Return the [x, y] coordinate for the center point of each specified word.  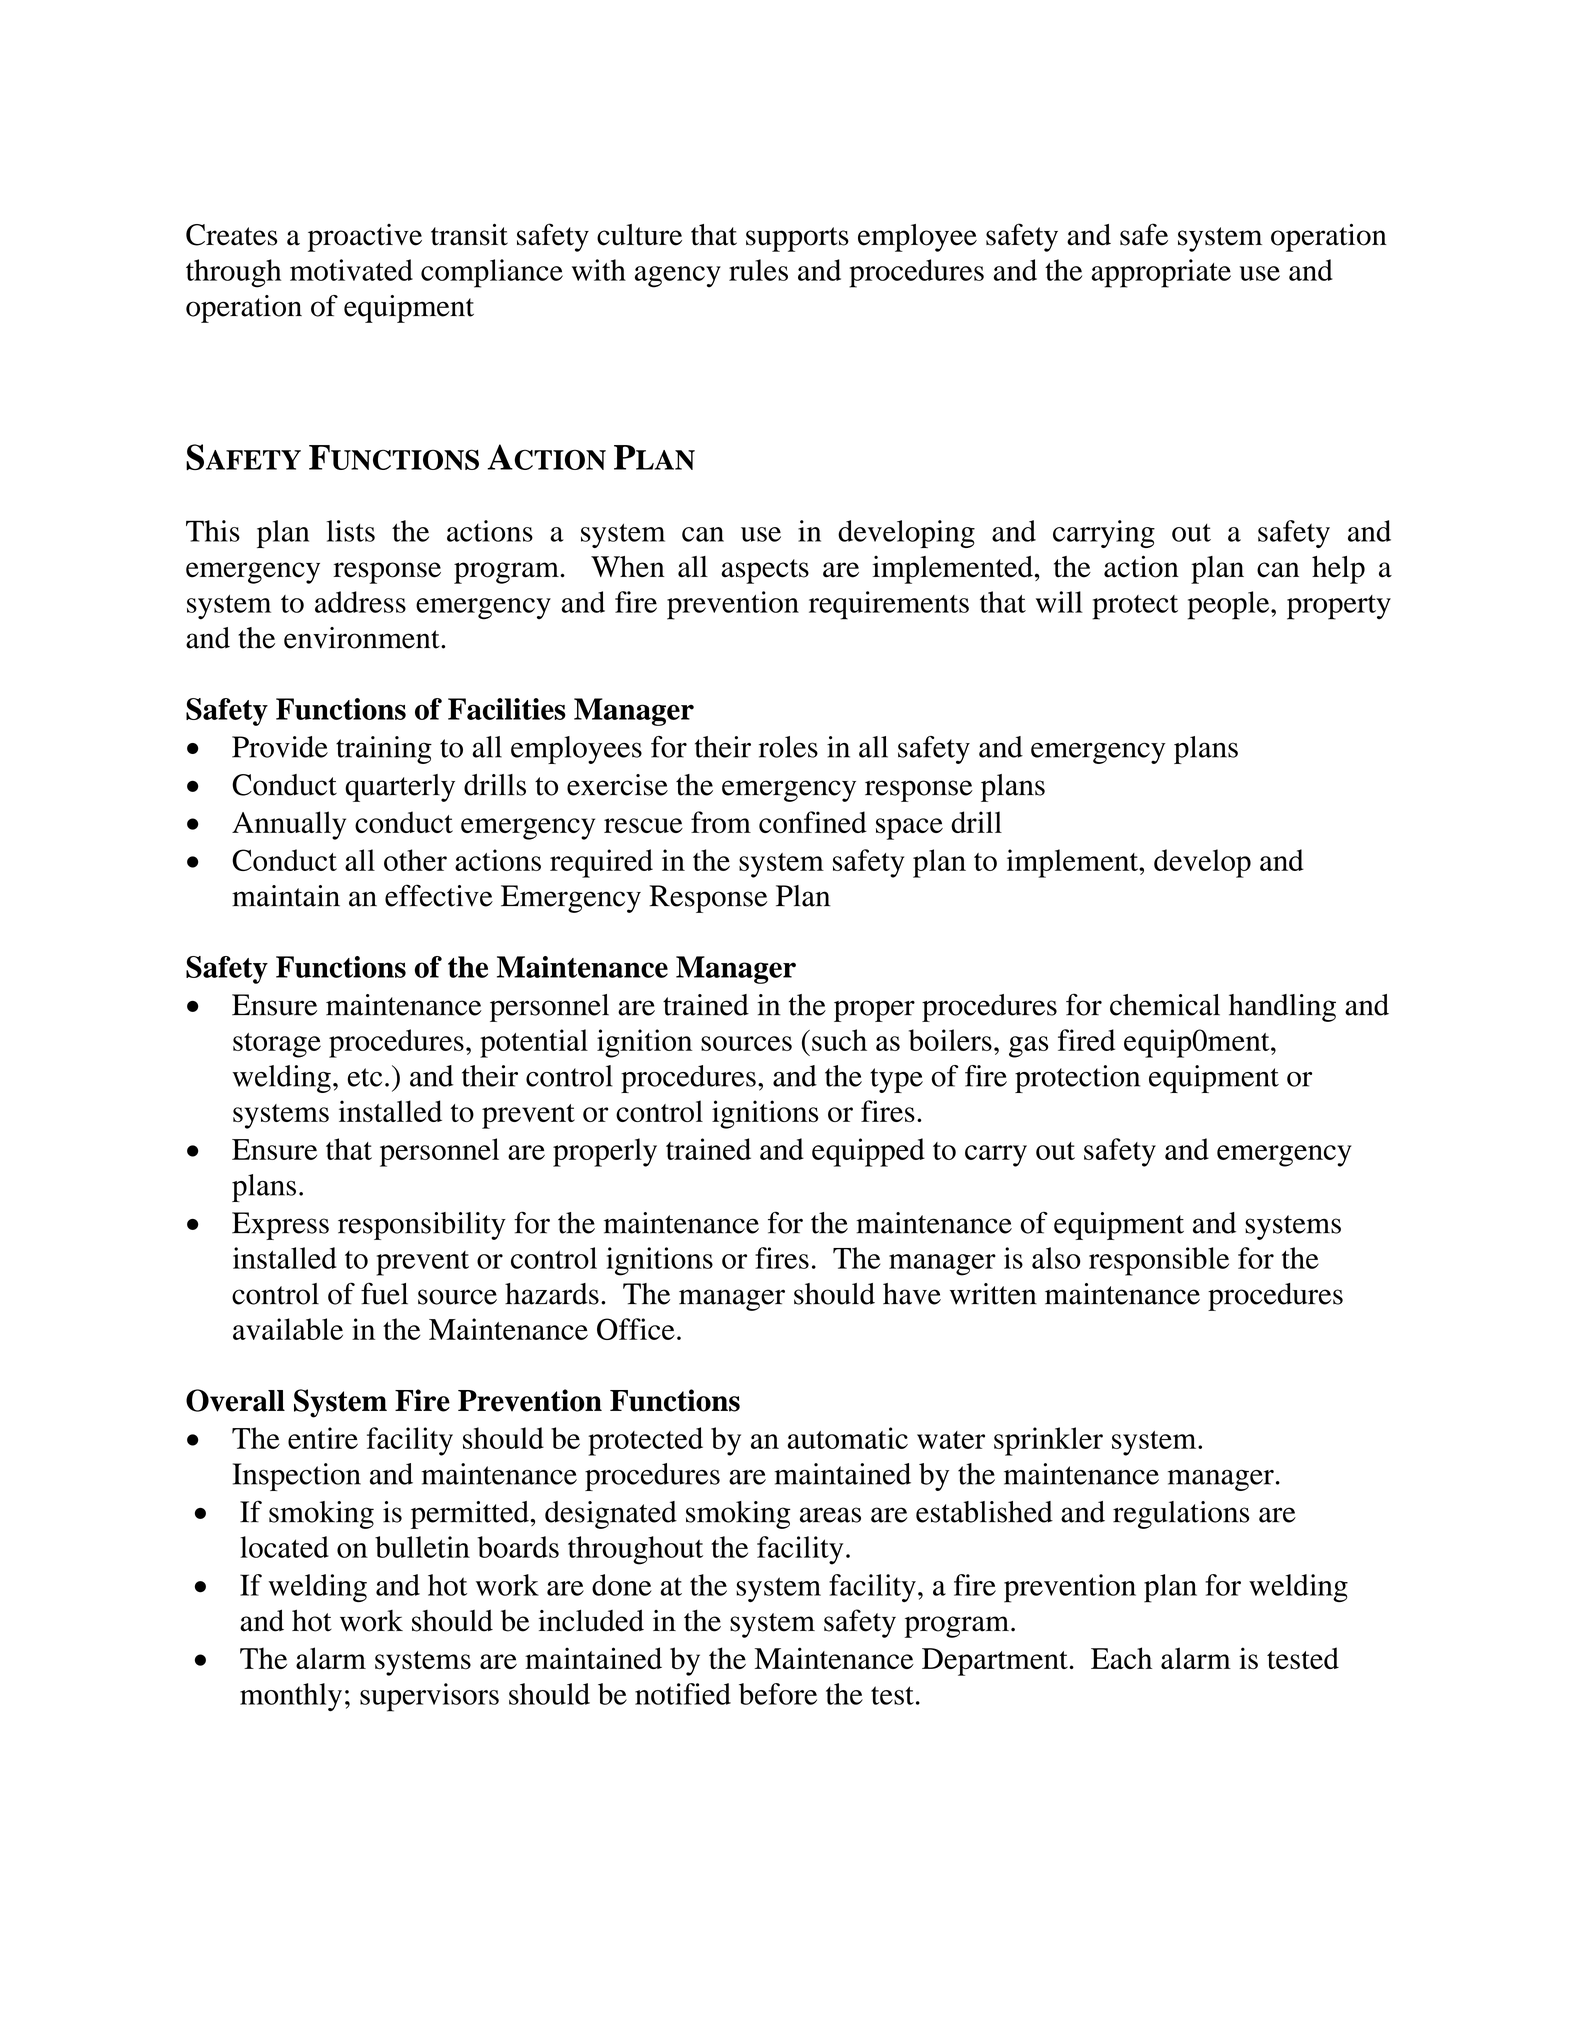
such [839, 1040]
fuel [384, 1293]
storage [277, 1045]
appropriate [1161, 273]
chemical [1165, 1005]
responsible [1159, 1261]
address [360, 602]
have [912, 1294]
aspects [765, 571]
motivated [351, 270]
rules [758, 270]
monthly [291, 1697]
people [1230, 605]
